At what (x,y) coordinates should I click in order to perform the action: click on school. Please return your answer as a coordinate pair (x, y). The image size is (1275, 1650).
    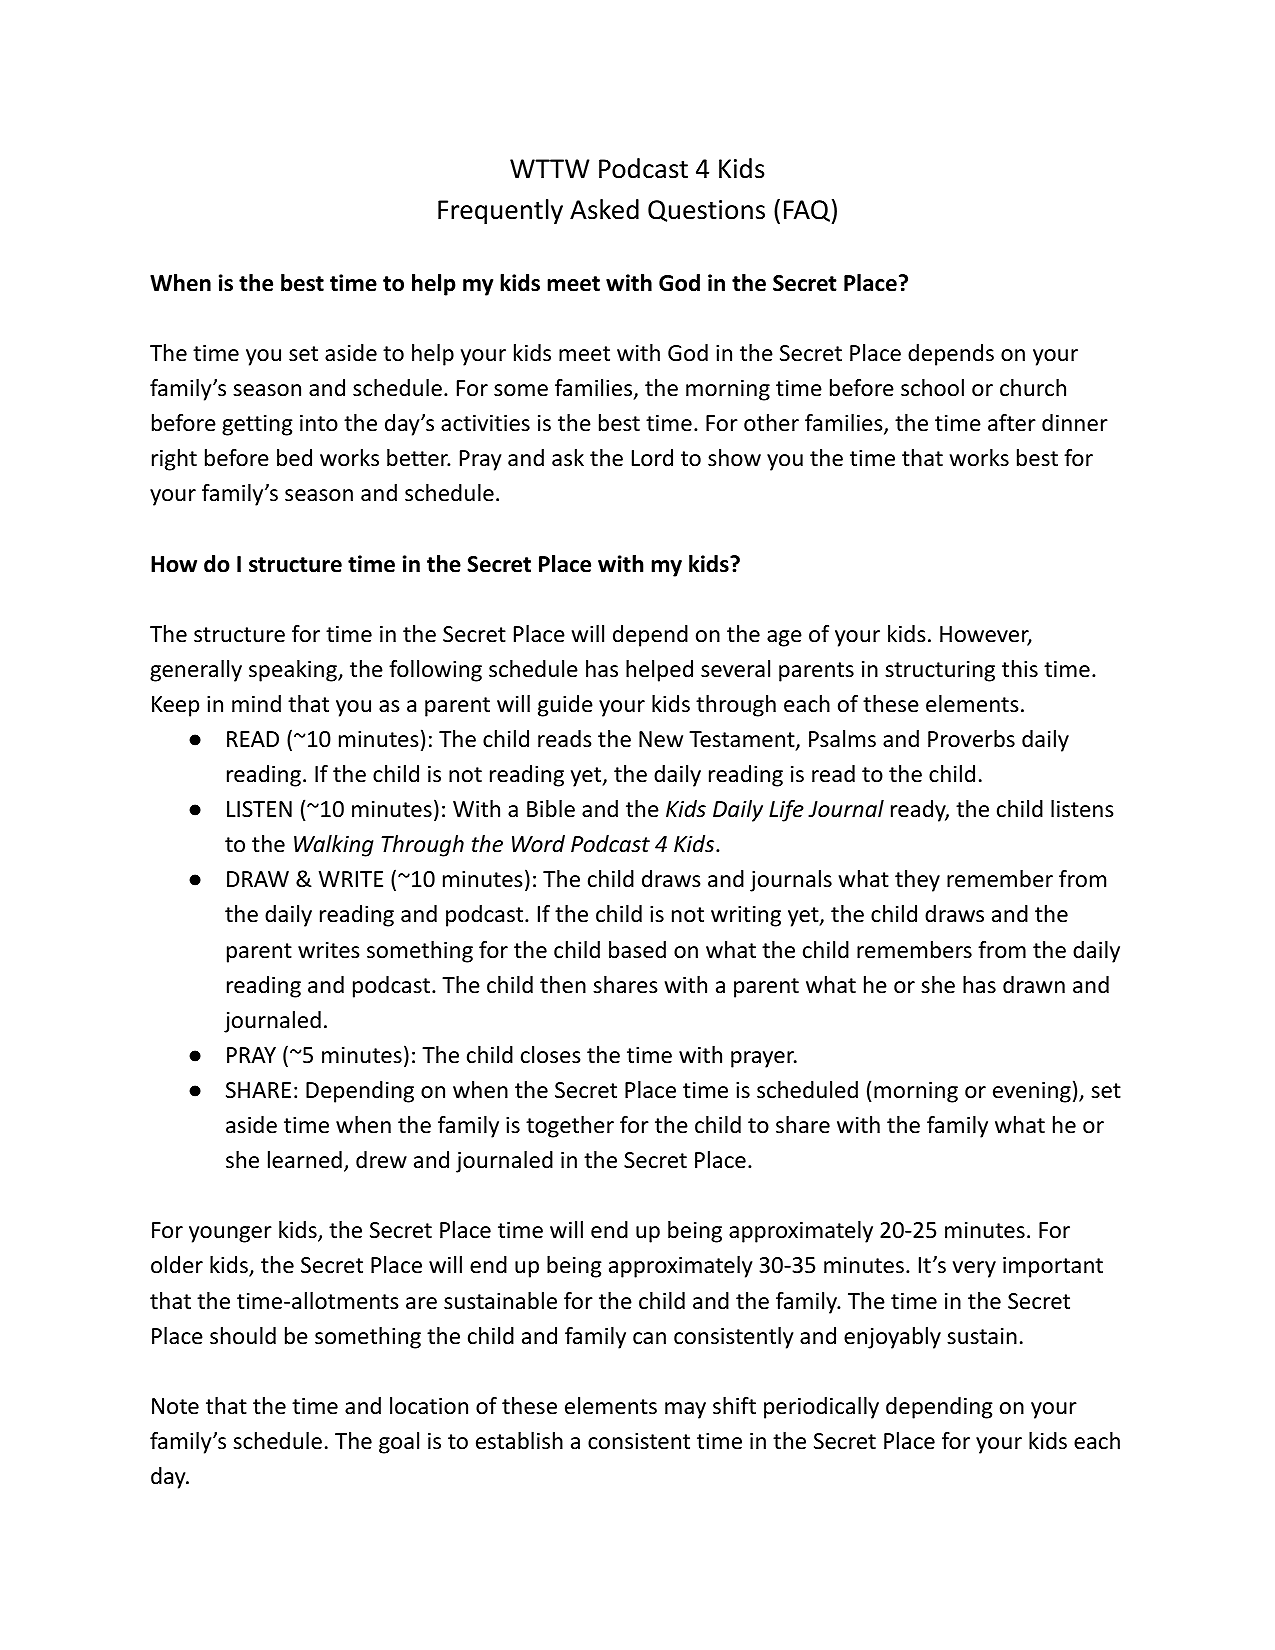
    Looking at the image, I should click on (932, 388).
